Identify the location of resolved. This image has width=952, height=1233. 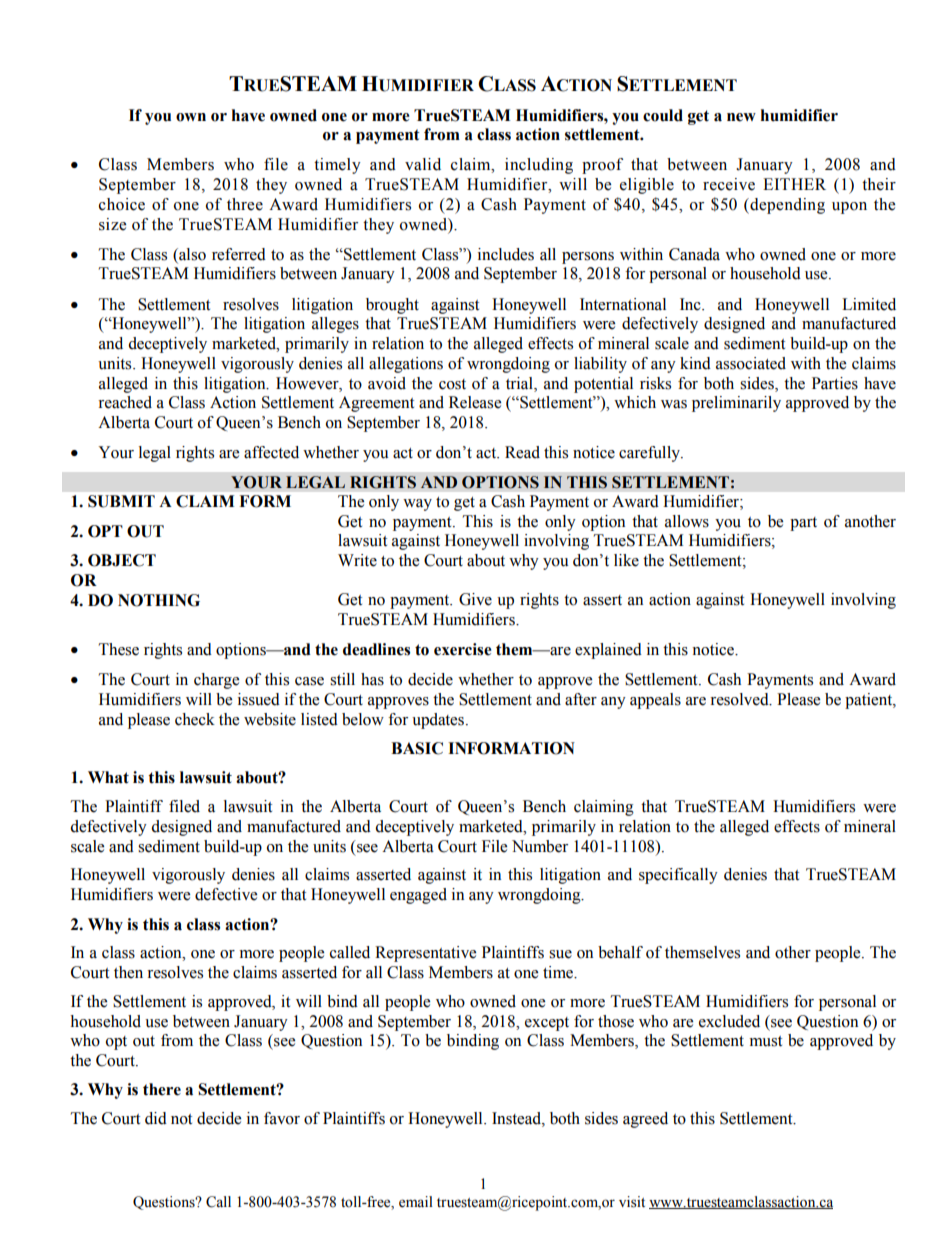
(740, 699).
